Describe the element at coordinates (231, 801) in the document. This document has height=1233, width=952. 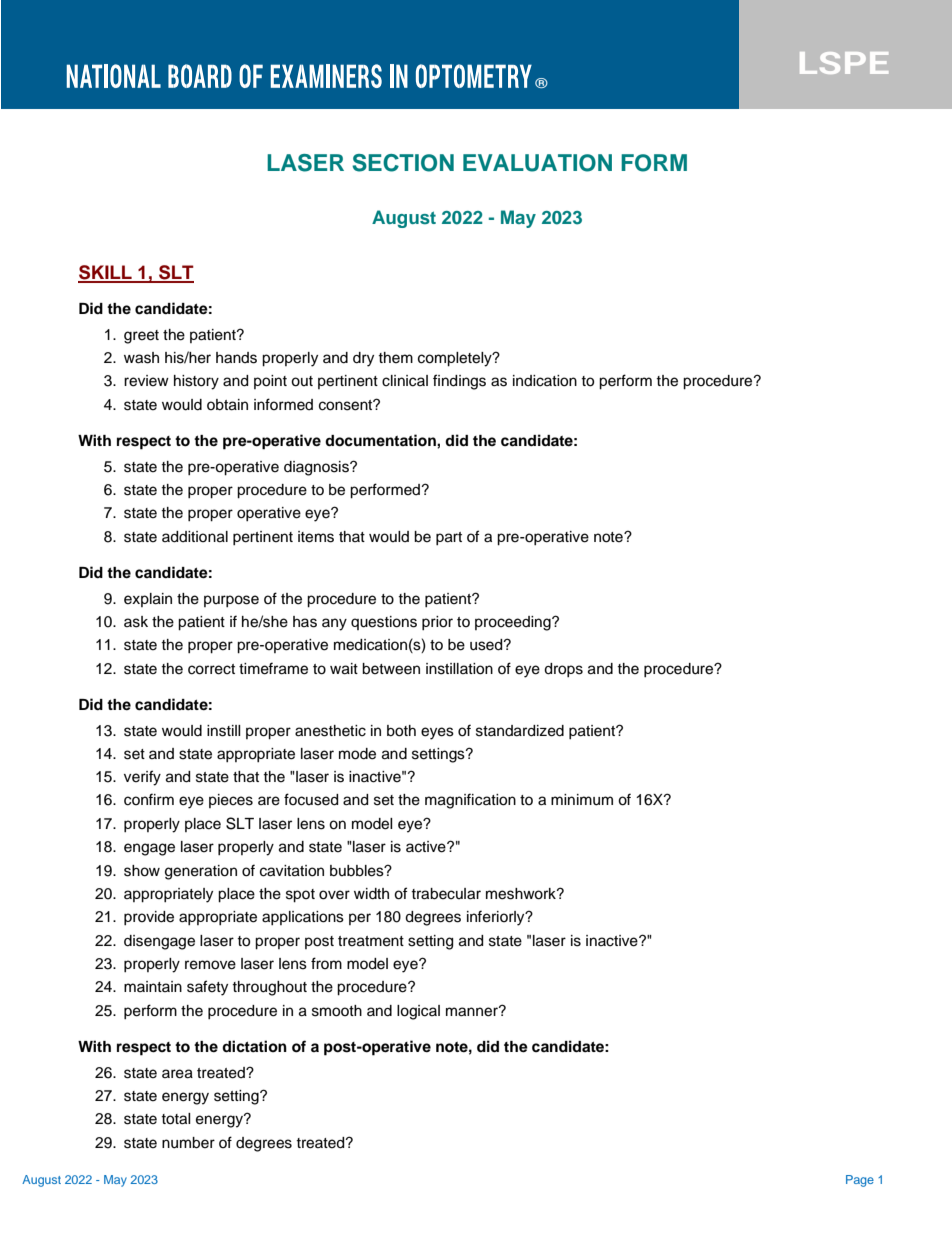
I see `pieces` at that location.
